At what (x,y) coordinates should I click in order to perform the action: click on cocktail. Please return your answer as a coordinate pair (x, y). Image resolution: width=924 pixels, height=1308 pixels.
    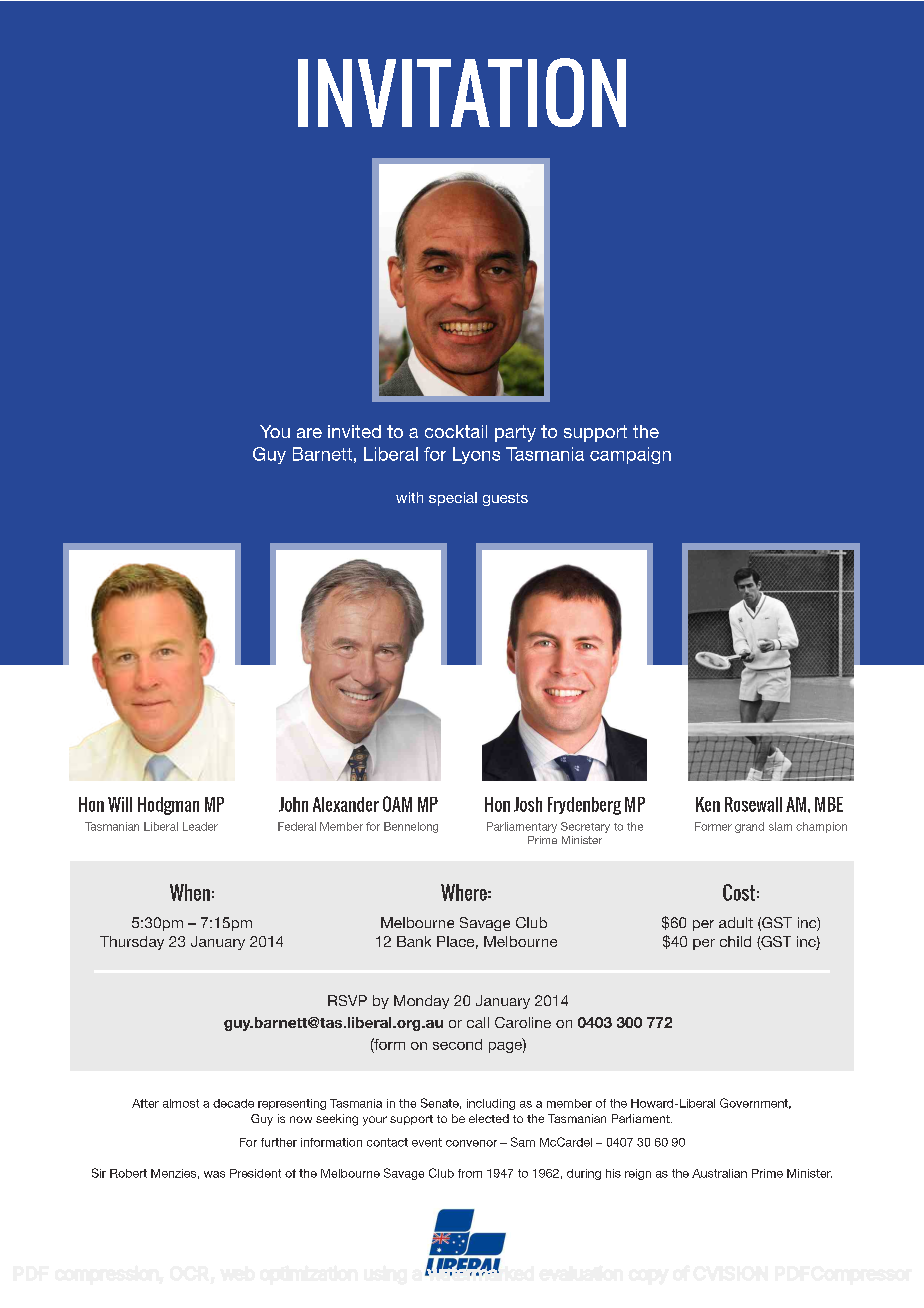
    Looking at the image, I should click on (456, 431).
